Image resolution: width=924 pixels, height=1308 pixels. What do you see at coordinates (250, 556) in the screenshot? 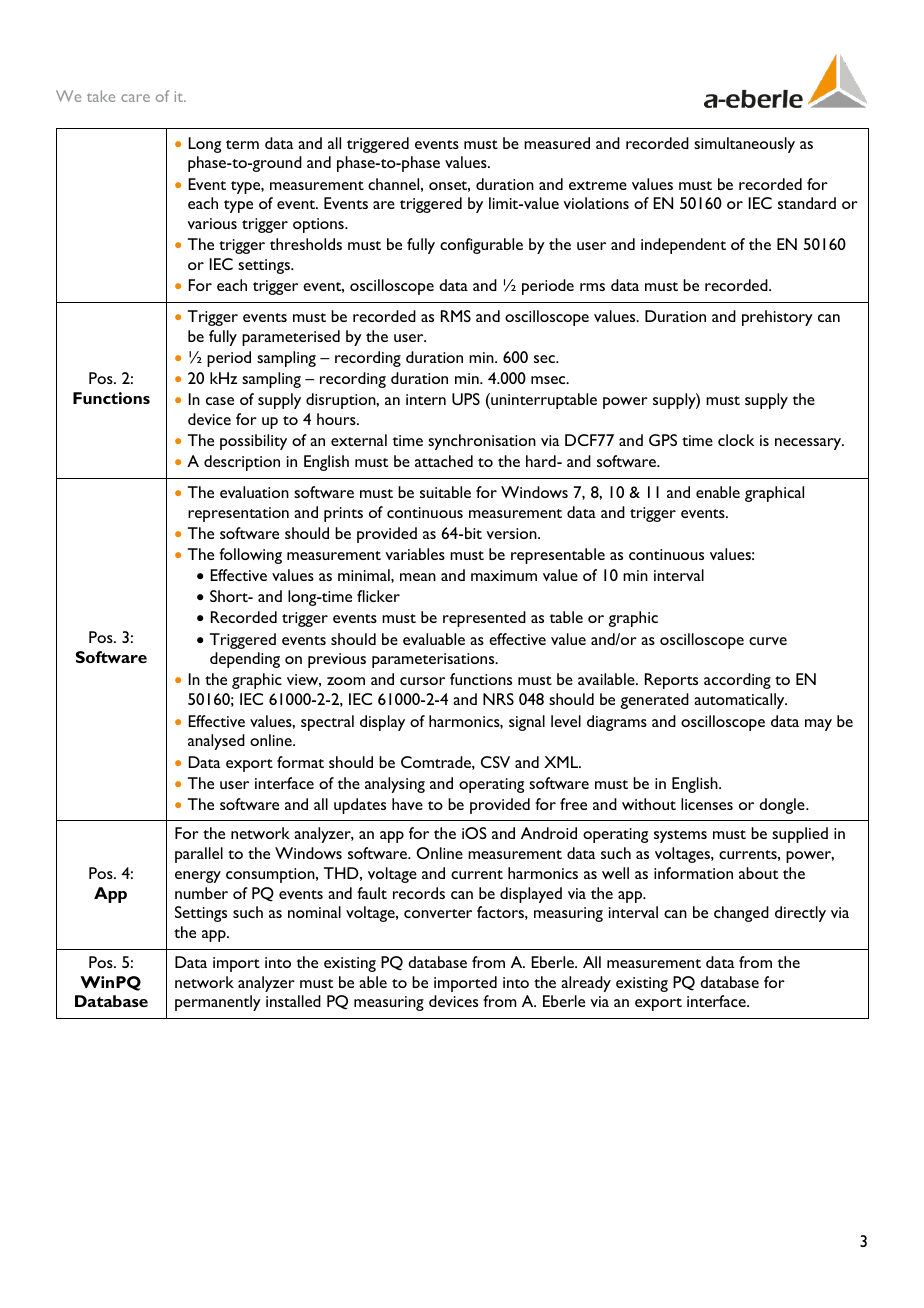
I see `following` at bounding box center [250, 556].
